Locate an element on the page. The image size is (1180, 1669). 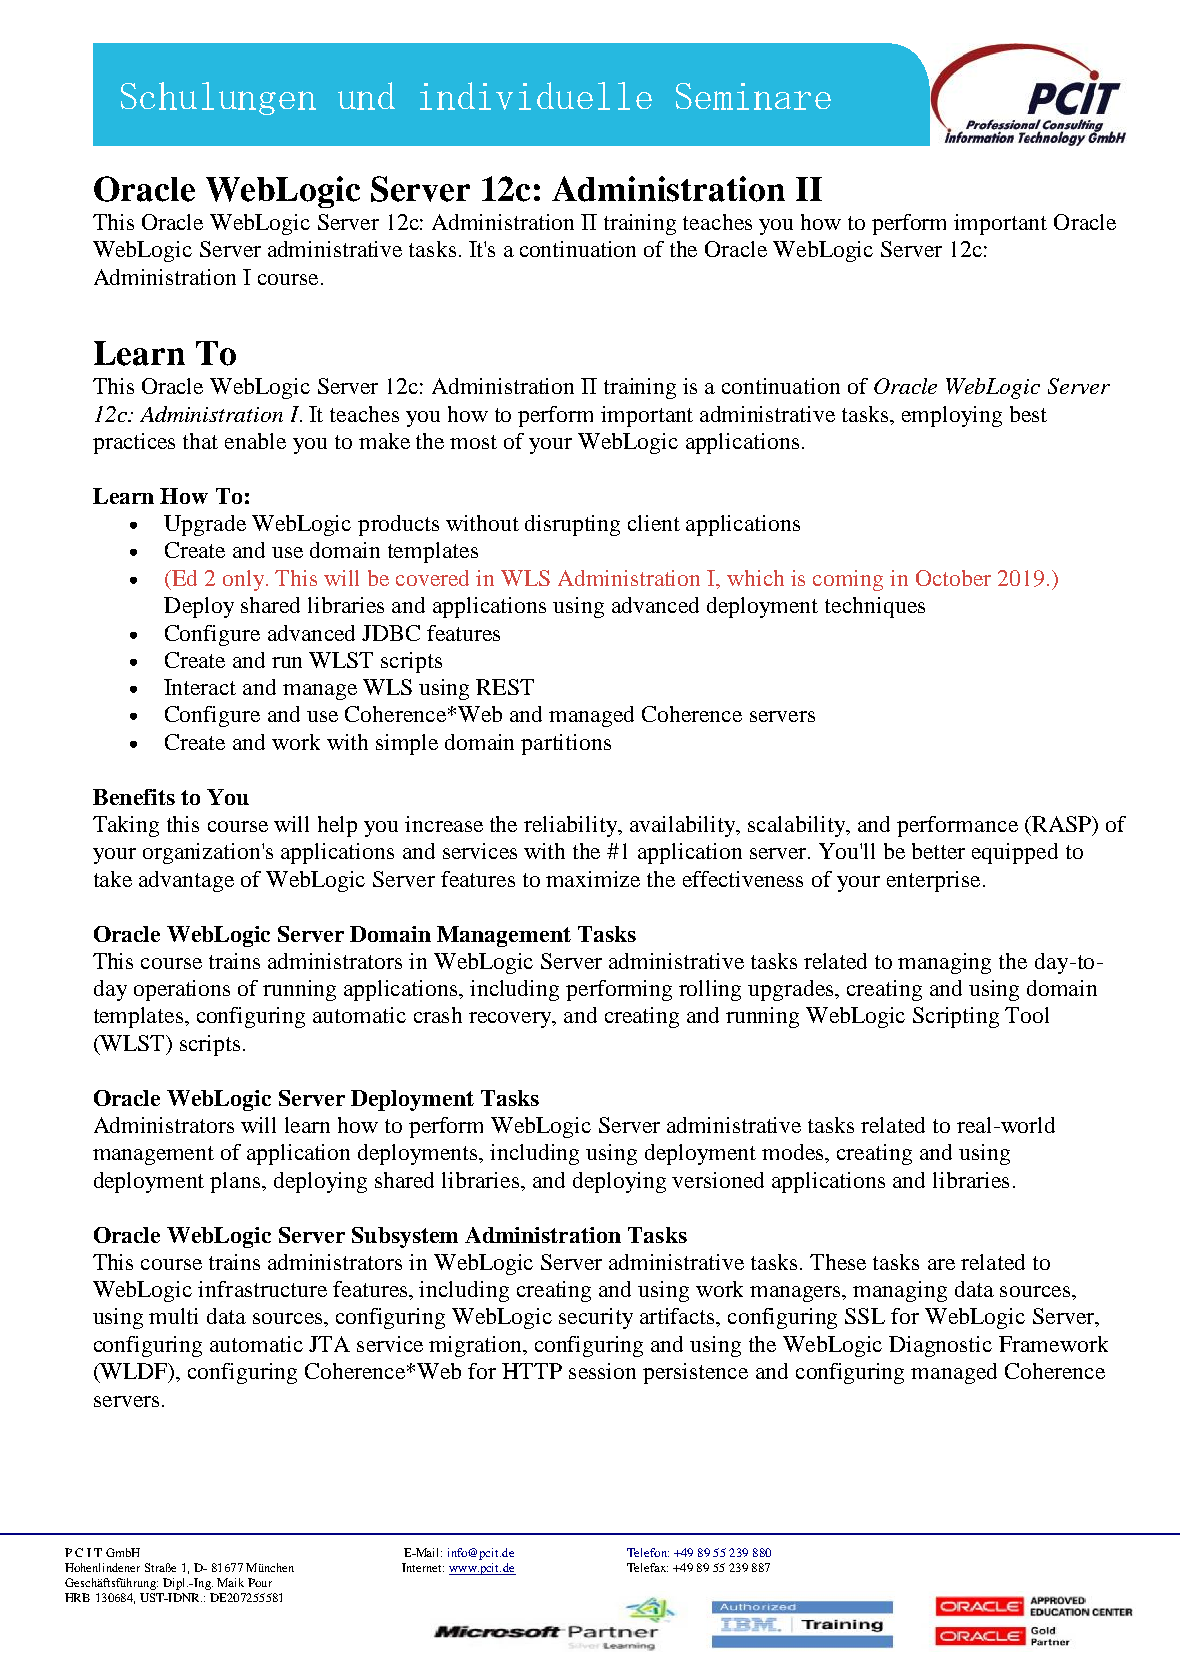
plans is located at coordinates (236, 1182).
